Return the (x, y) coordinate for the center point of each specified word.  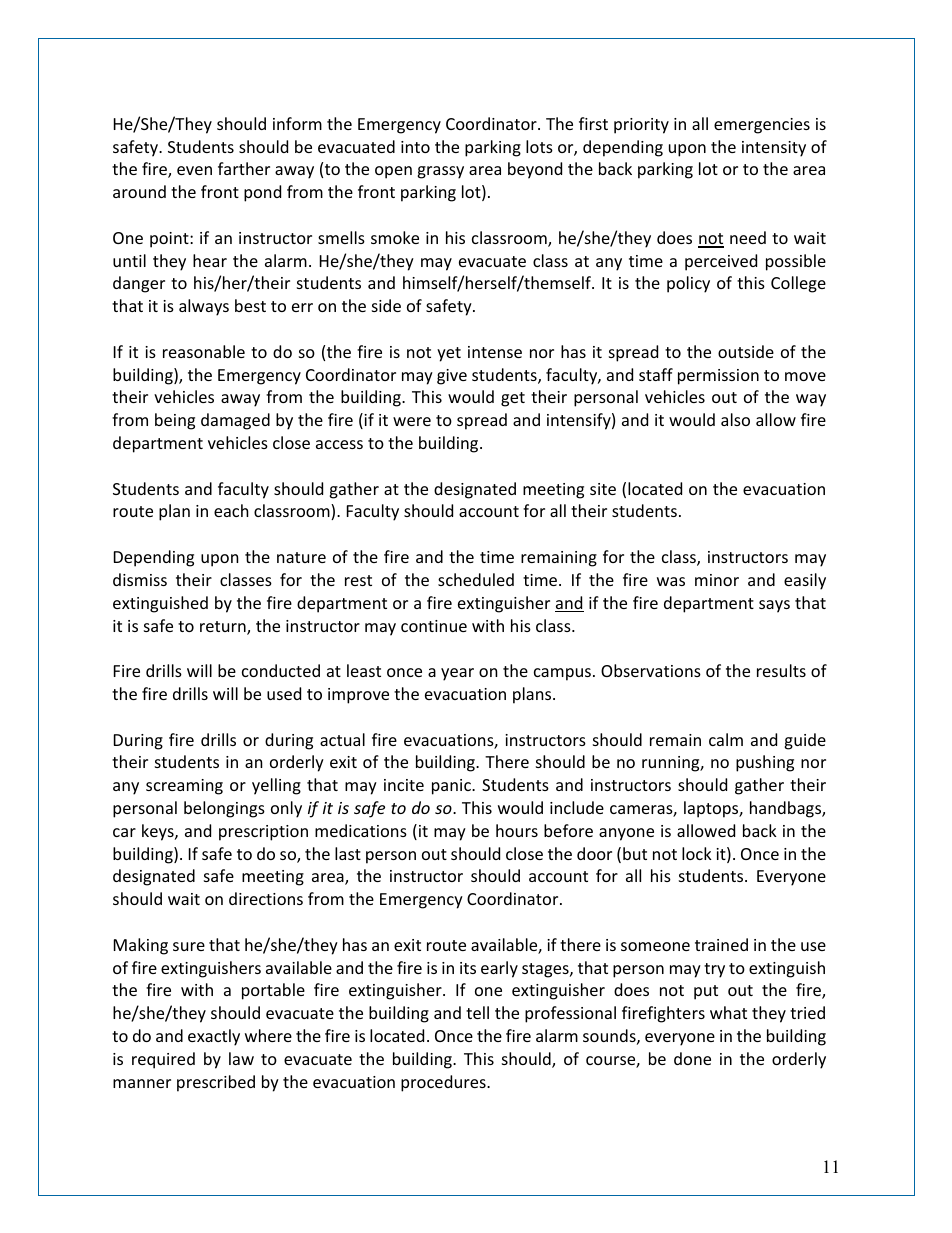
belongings (224, 809)
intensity (774, 149)
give (452, 377)
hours (517, 830)
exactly (214, 1037)
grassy (440, 172)
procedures (444, 1083)
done (692, 1058)
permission (718, 377)
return (224, 628)
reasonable (204, 351)
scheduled (476, 579)
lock (697, 853)
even (194, 170)
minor (717, 580)
